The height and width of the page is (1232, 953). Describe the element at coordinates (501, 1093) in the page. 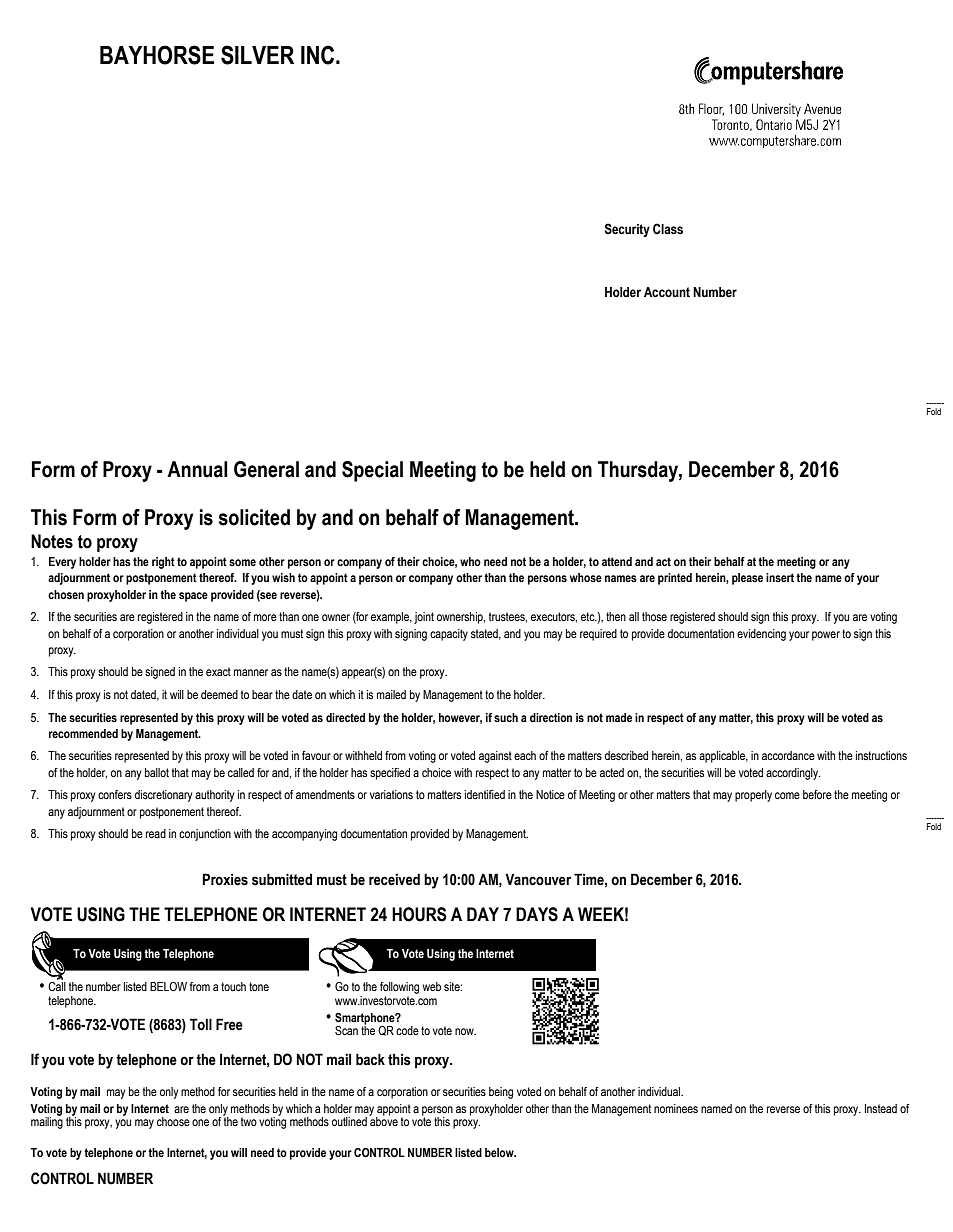

I see `being` at that location.
